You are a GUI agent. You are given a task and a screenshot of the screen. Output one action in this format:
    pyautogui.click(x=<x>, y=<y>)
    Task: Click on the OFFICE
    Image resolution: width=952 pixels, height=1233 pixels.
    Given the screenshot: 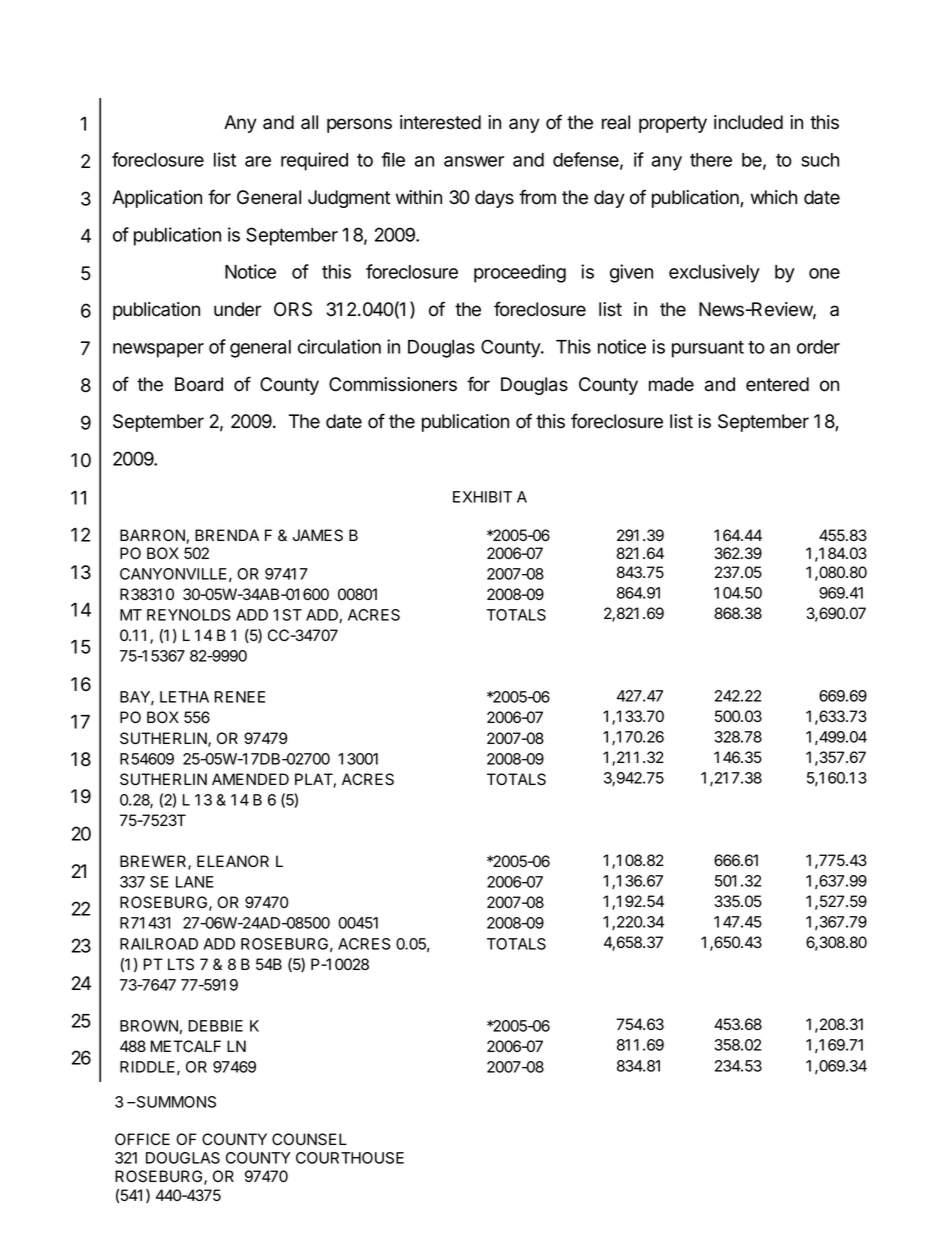 What is the action you would take?
    pyautogui.click(x=142, y=1139)
